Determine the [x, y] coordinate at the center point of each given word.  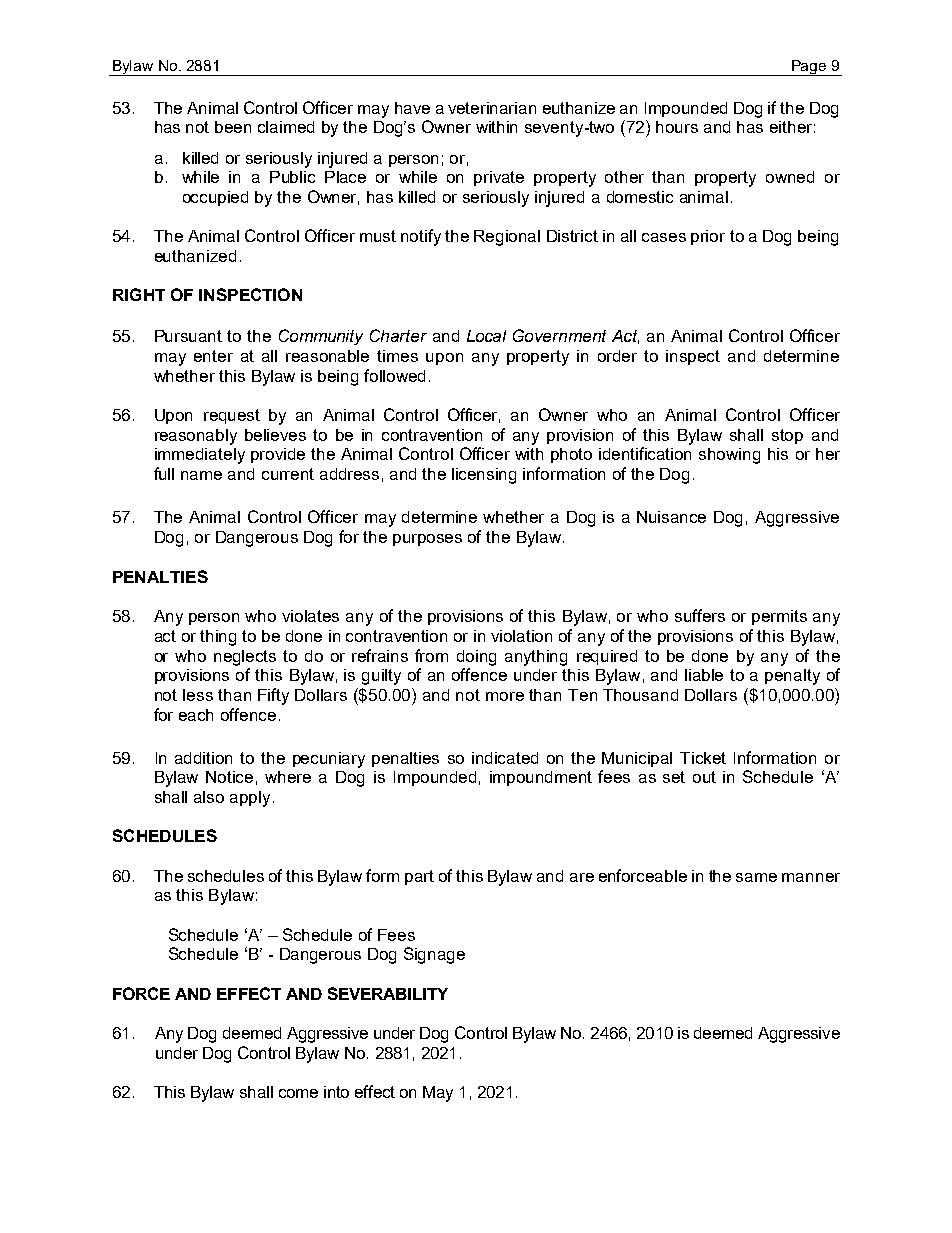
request [232, 416]
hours [677, 127]
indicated [505, 758]
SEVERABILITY [388, 993]
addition [203, 758]
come [298, 1093]
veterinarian [492, 108]
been [233, 127]
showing [729, 456]
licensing [484, 476]
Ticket [703, 758]
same [756, 877]
